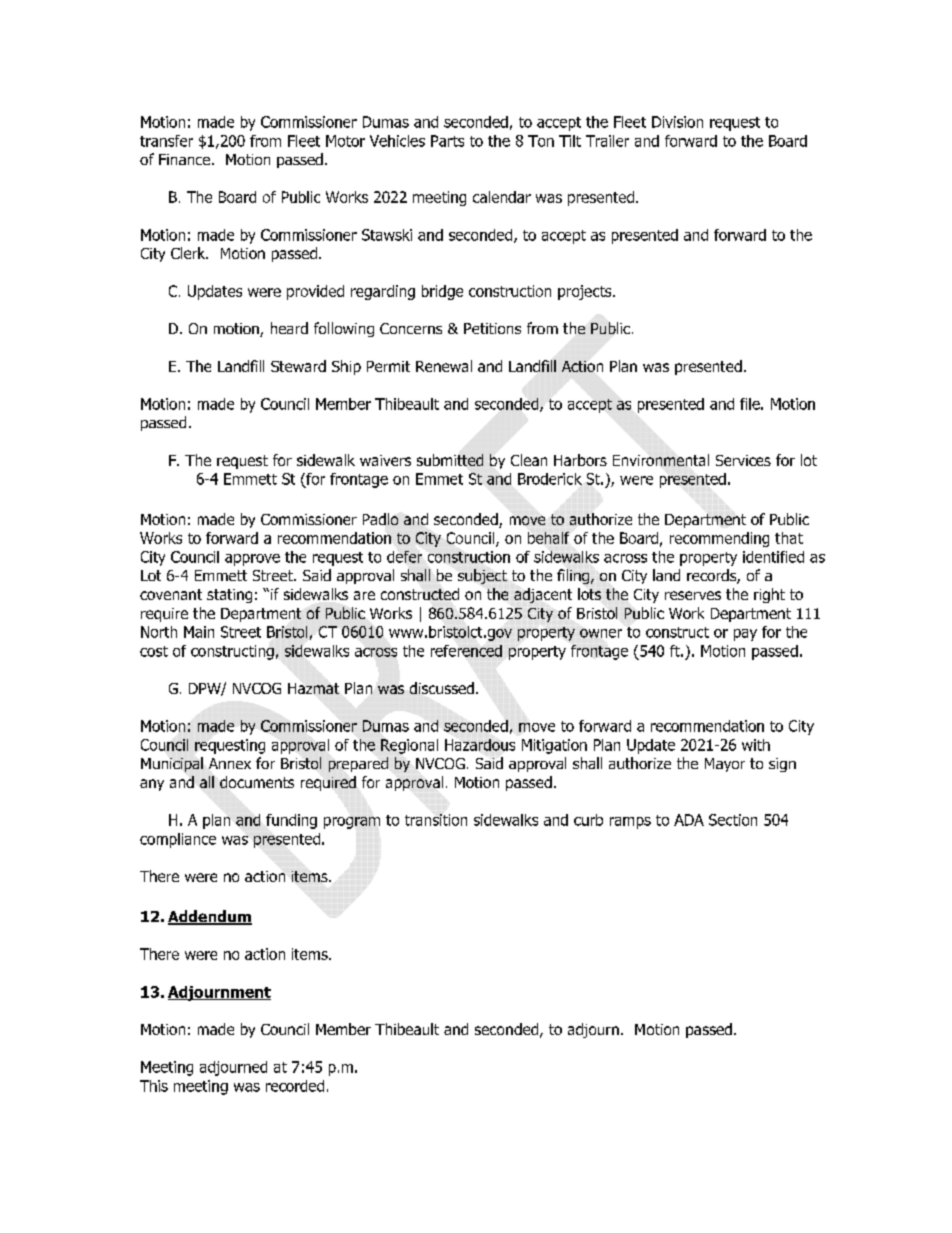 Image resolution: width=952 pixels, height=1233 pixels. What do you see at coordinates (586, 292) in the image?
I see `projects` at bounding box center [586, 292].
